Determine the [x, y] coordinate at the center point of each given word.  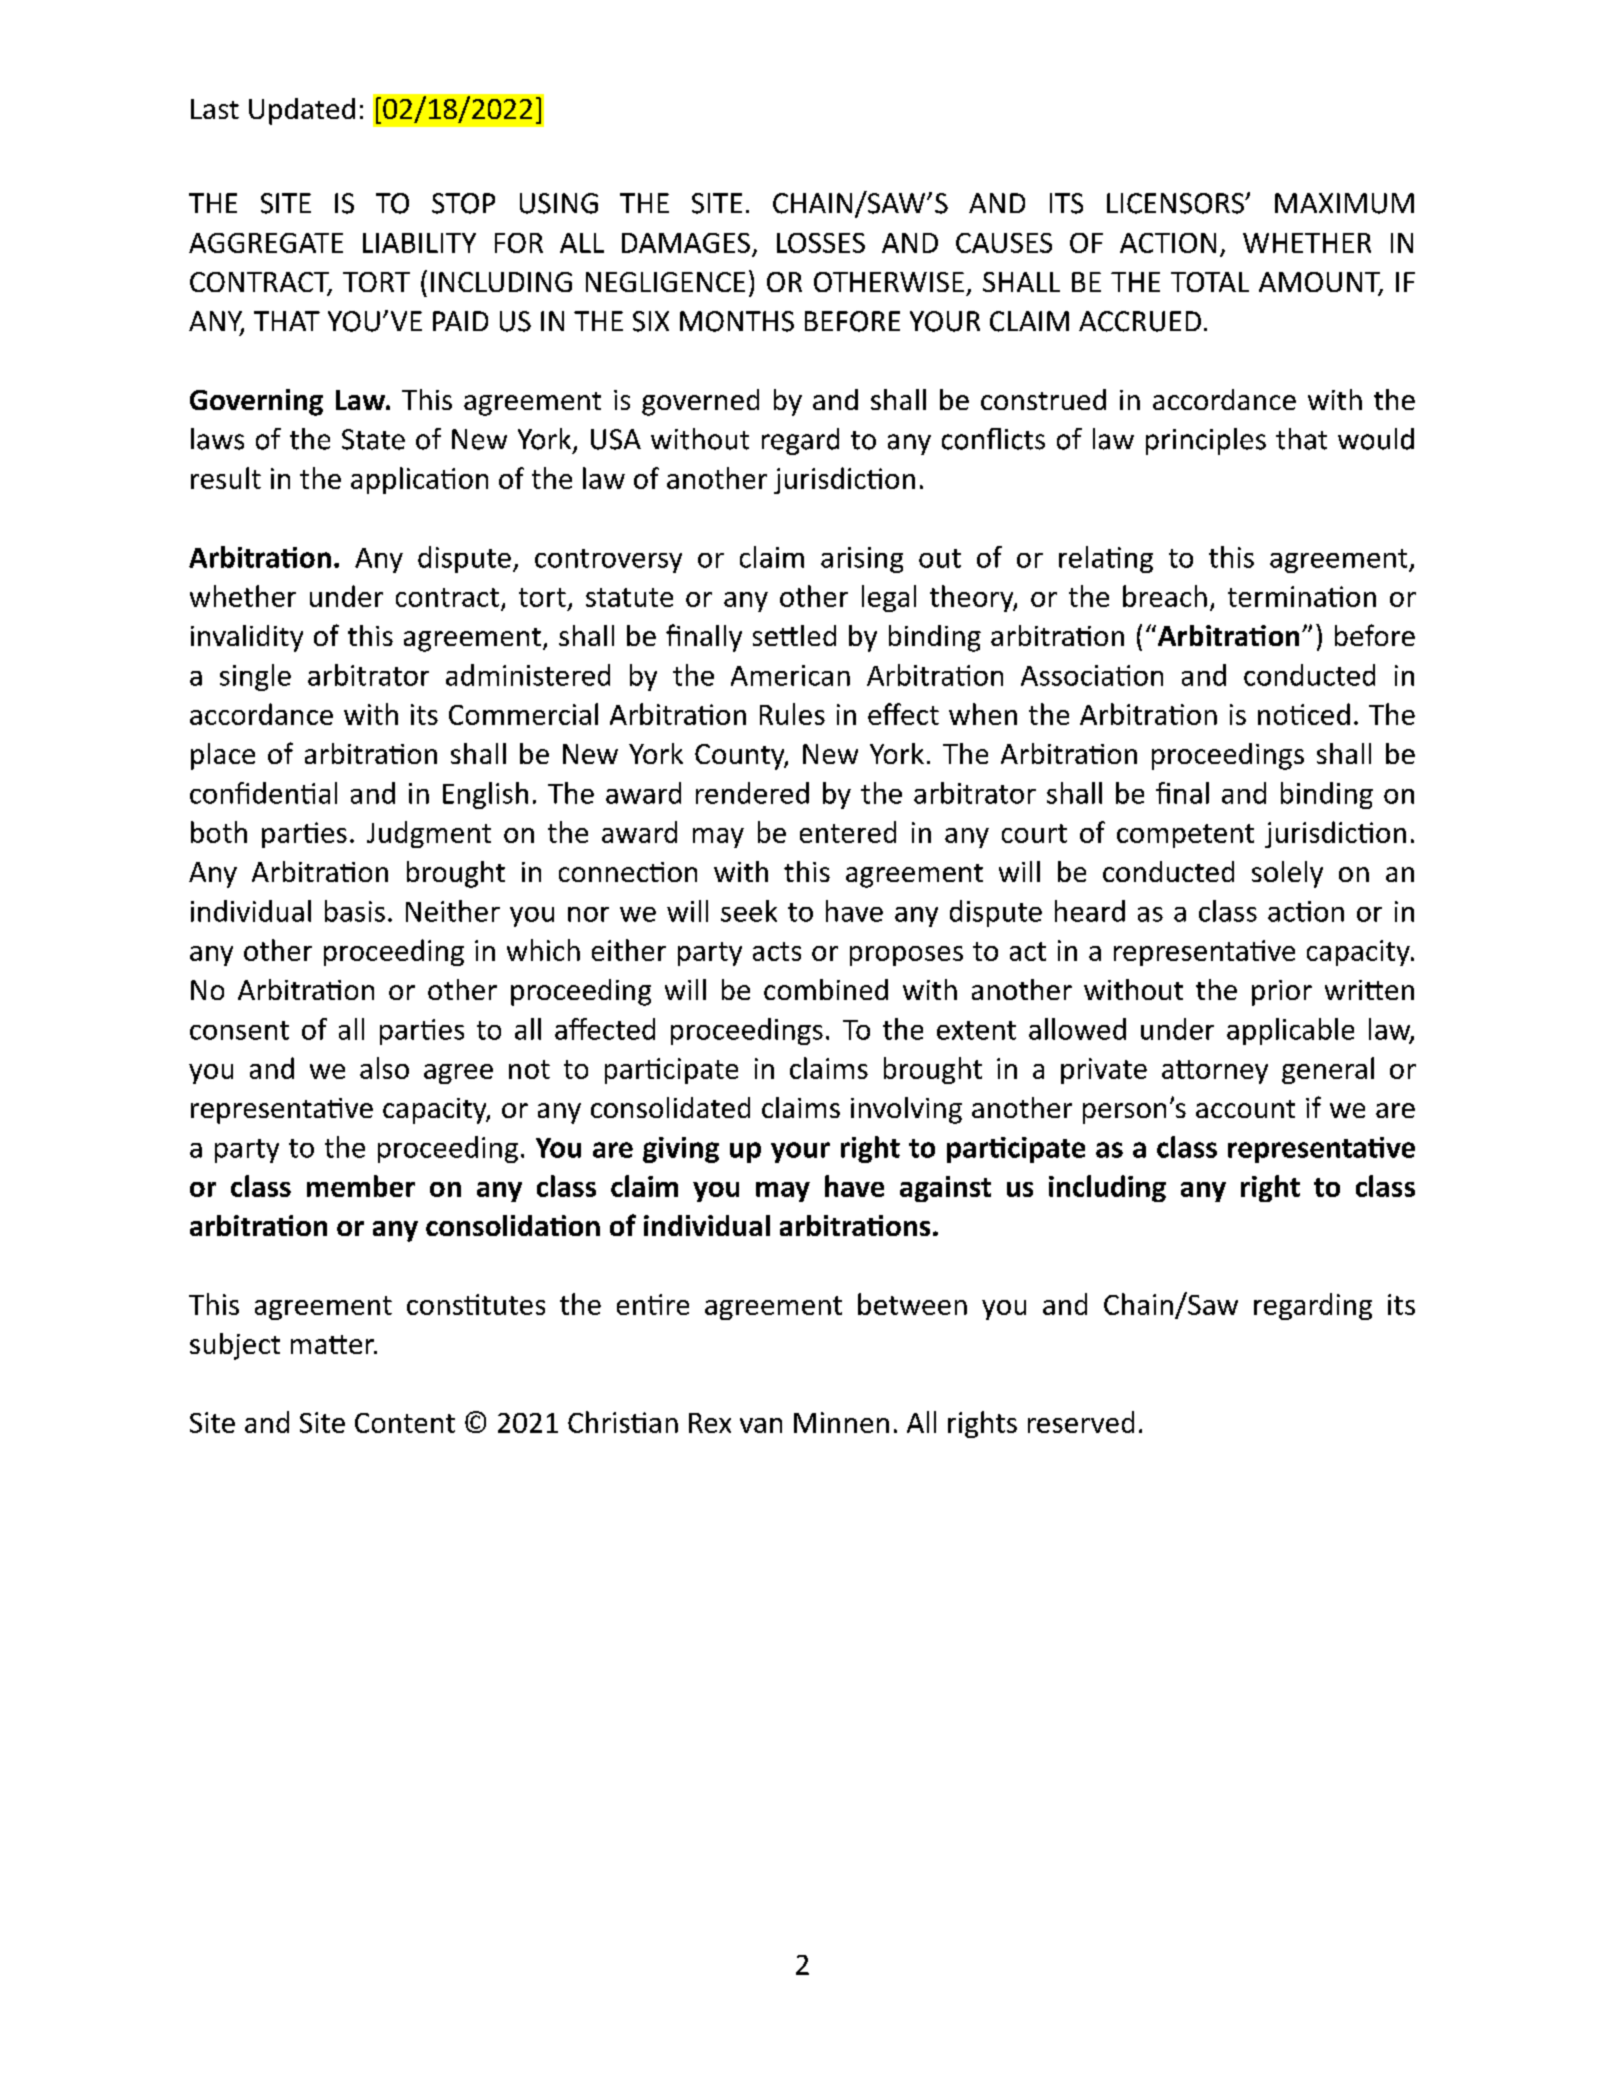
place [223, 756]
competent [1185, 836]
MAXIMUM [1344, 203]
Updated [302, 111]
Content [405, 1423]
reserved [1081, 1422]
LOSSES [821, 243]
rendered [752, 793]
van [761, 1425]
